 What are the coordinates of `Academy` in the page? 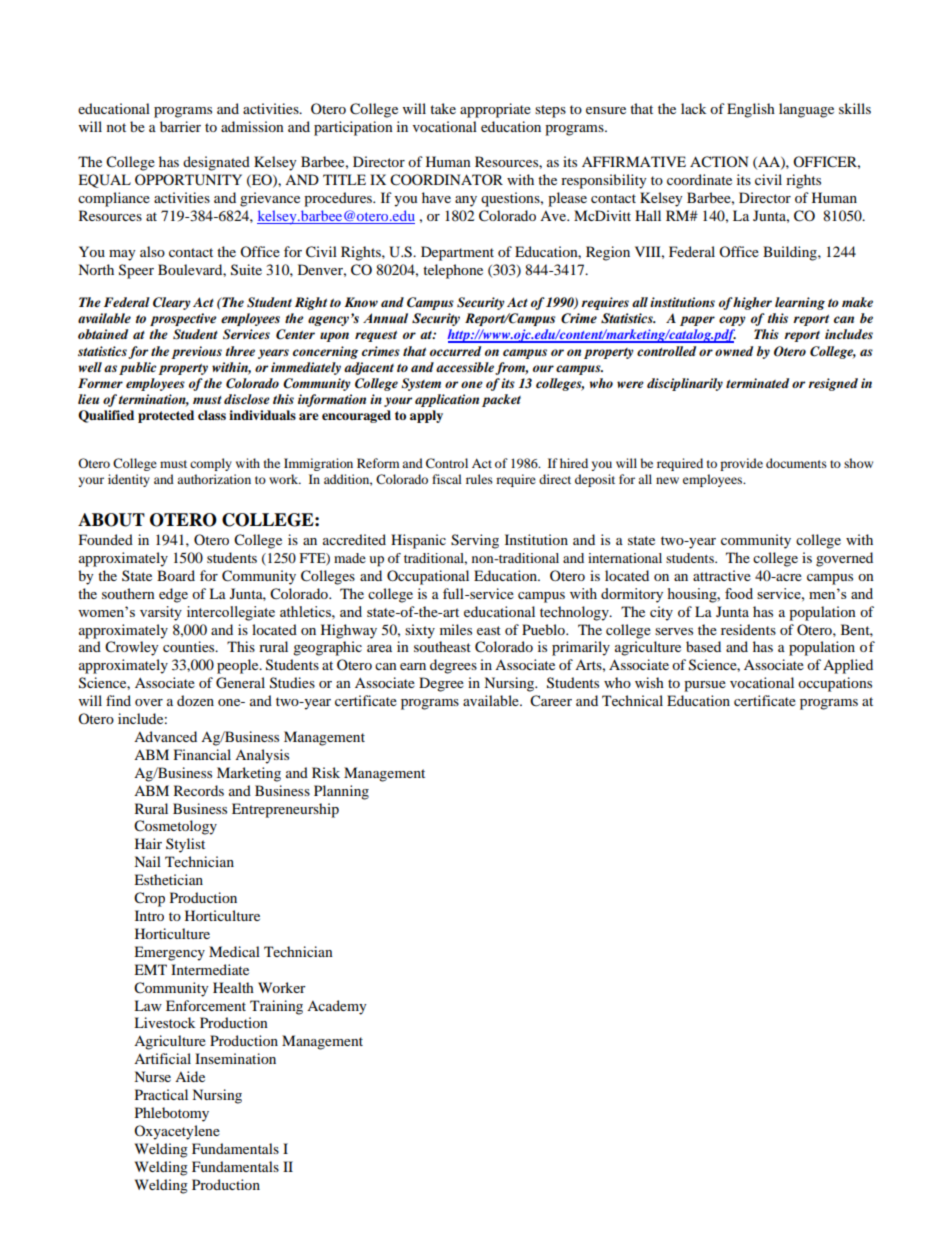 It's located at (337, 1007).
